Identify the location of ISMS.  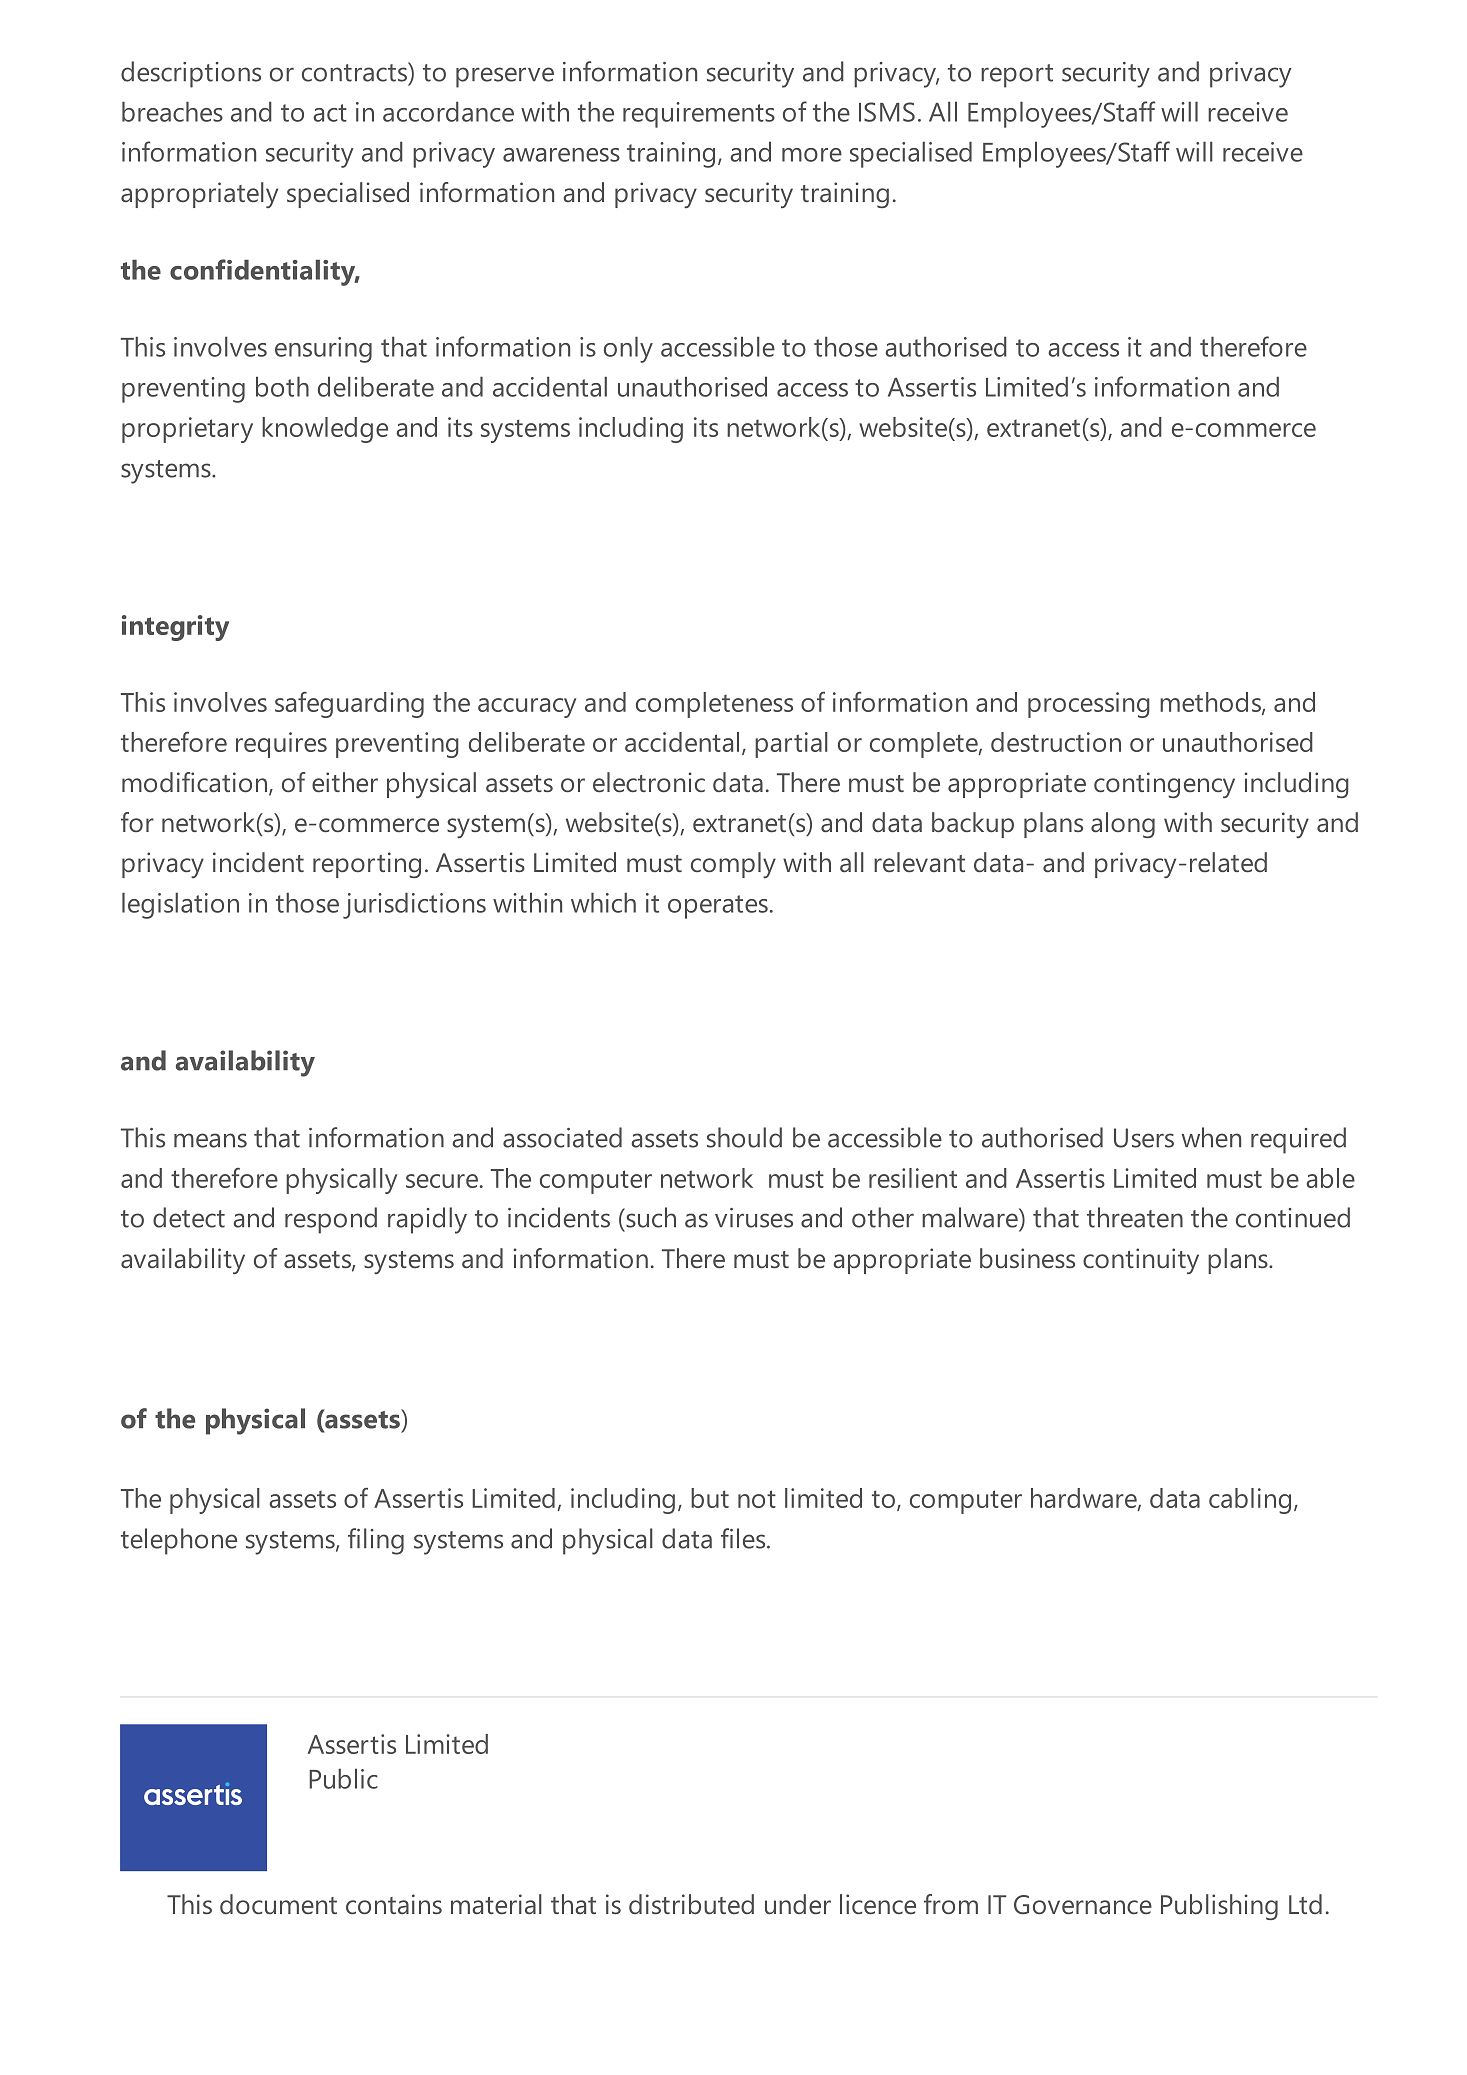
(887, 112).
